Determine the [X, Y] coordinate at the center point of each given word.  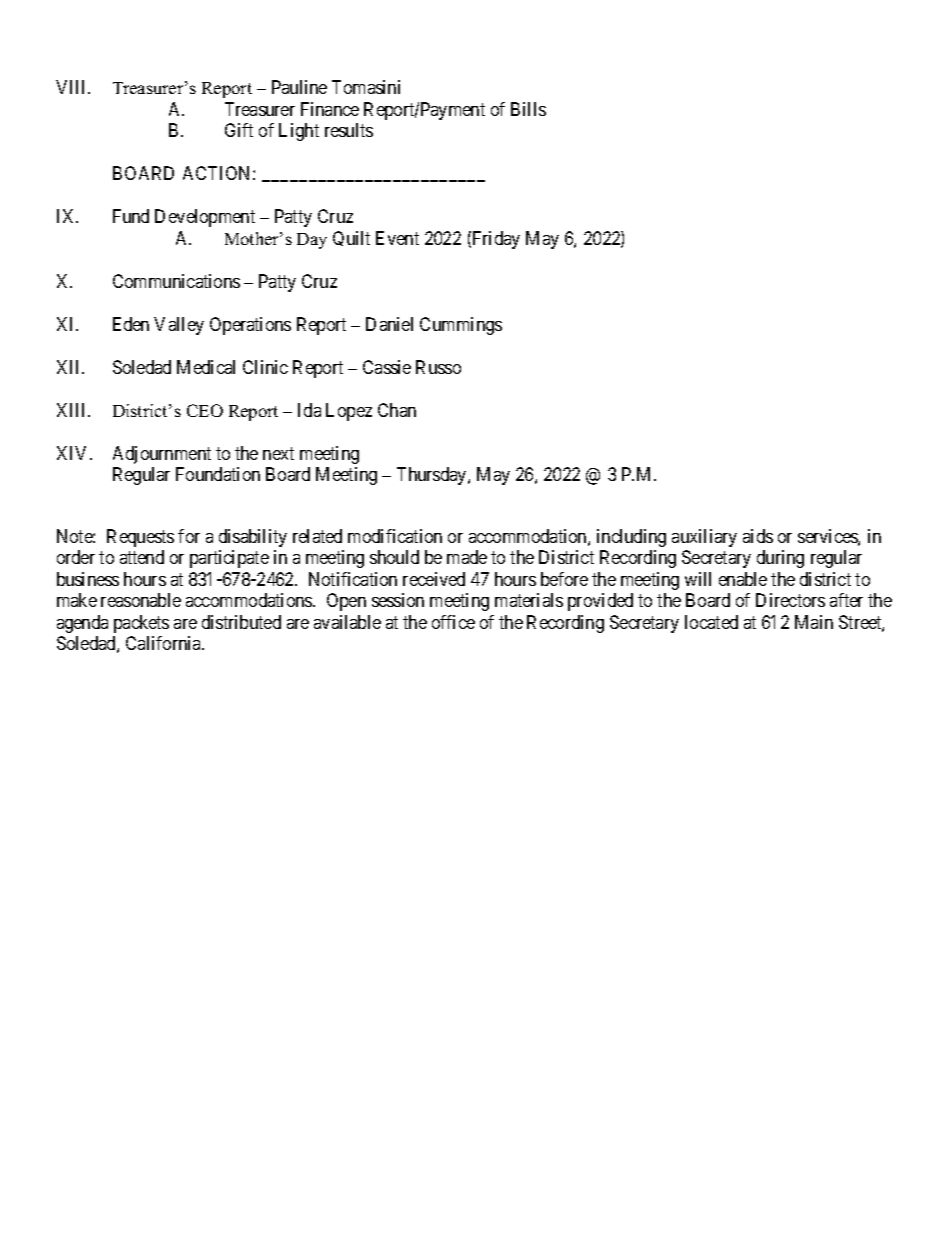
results [349, 130]
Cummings [461, 326]
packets [141, 624]
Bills [528, 109]
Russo [438, 367]
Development [205, 218]
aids [758, 536]
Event [397, 238]
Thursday [433, 476]
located [711, 622]
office [453, 622]
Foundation [218, 474]
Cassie [387, 367]
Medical [206, 367]
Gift [239, 130]
